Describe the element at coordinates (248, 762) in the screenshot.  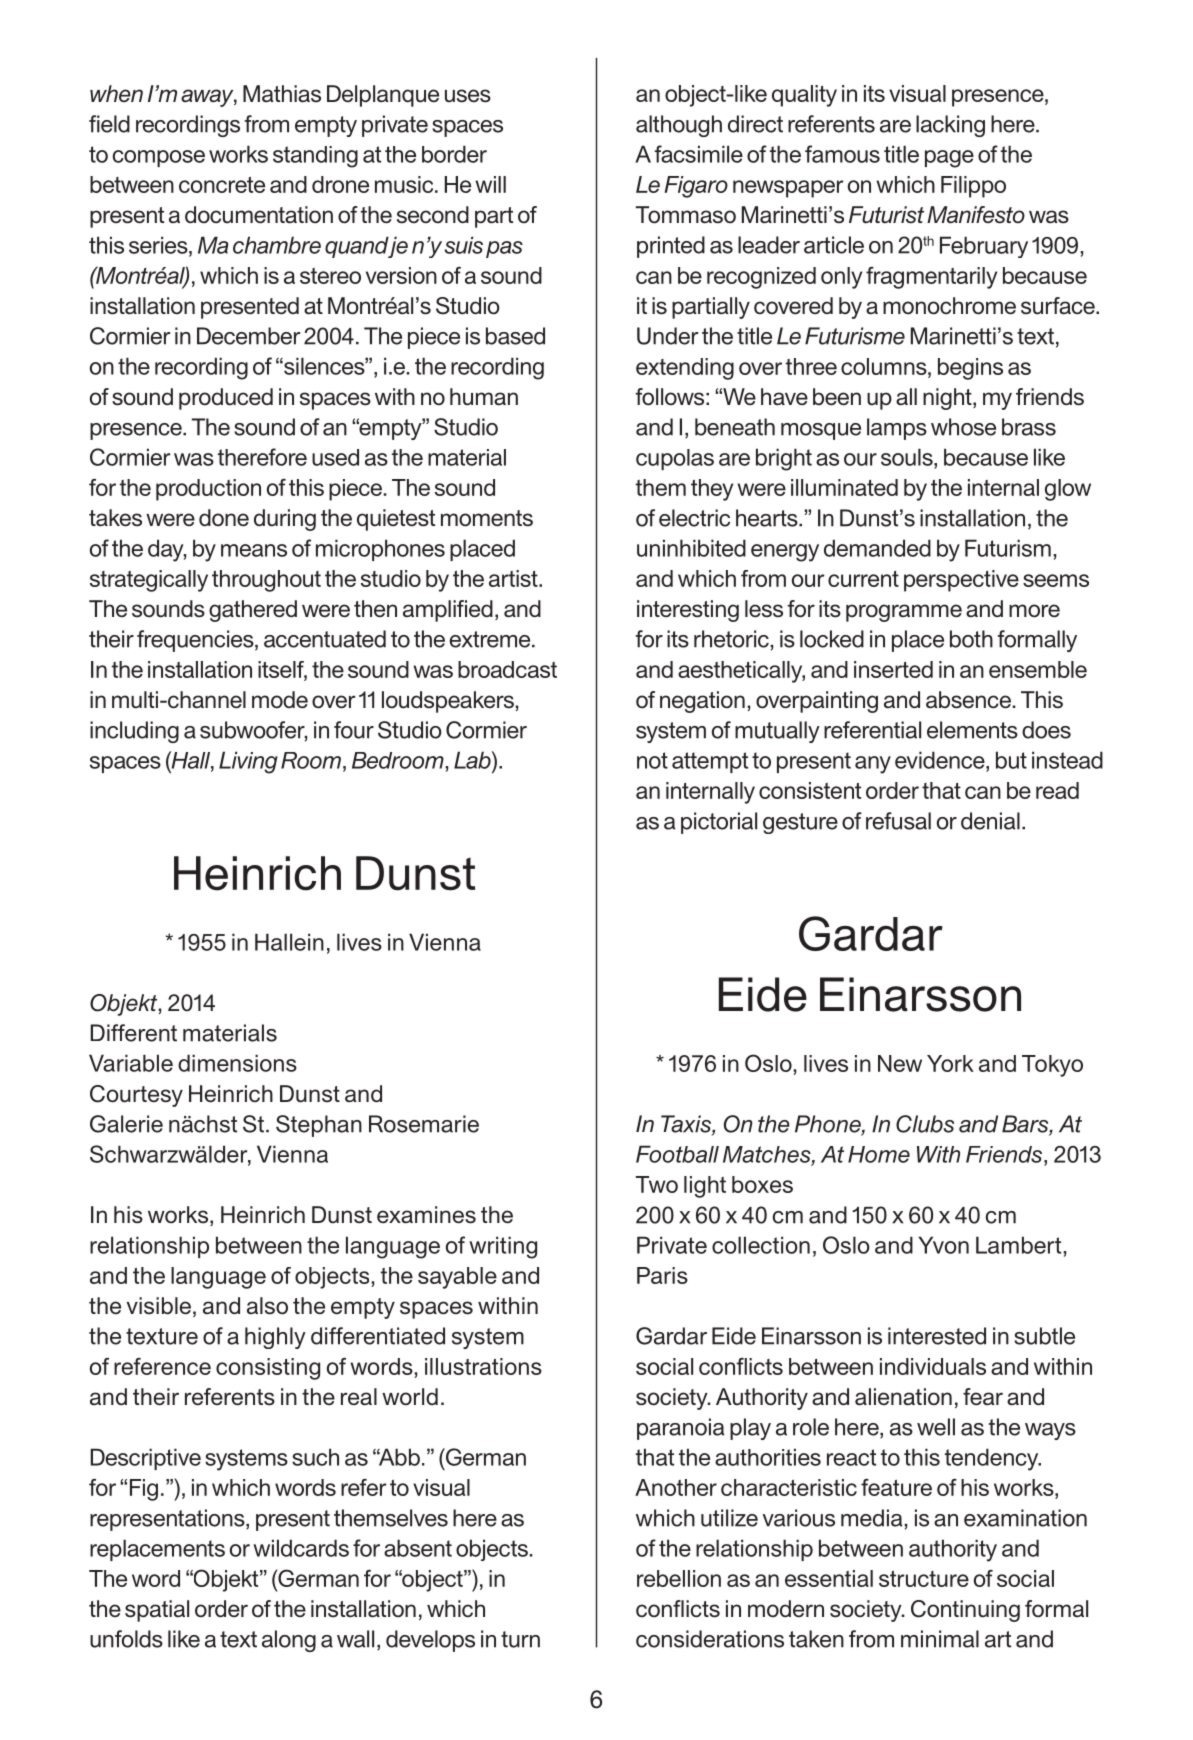
I see `Living` at that location.
